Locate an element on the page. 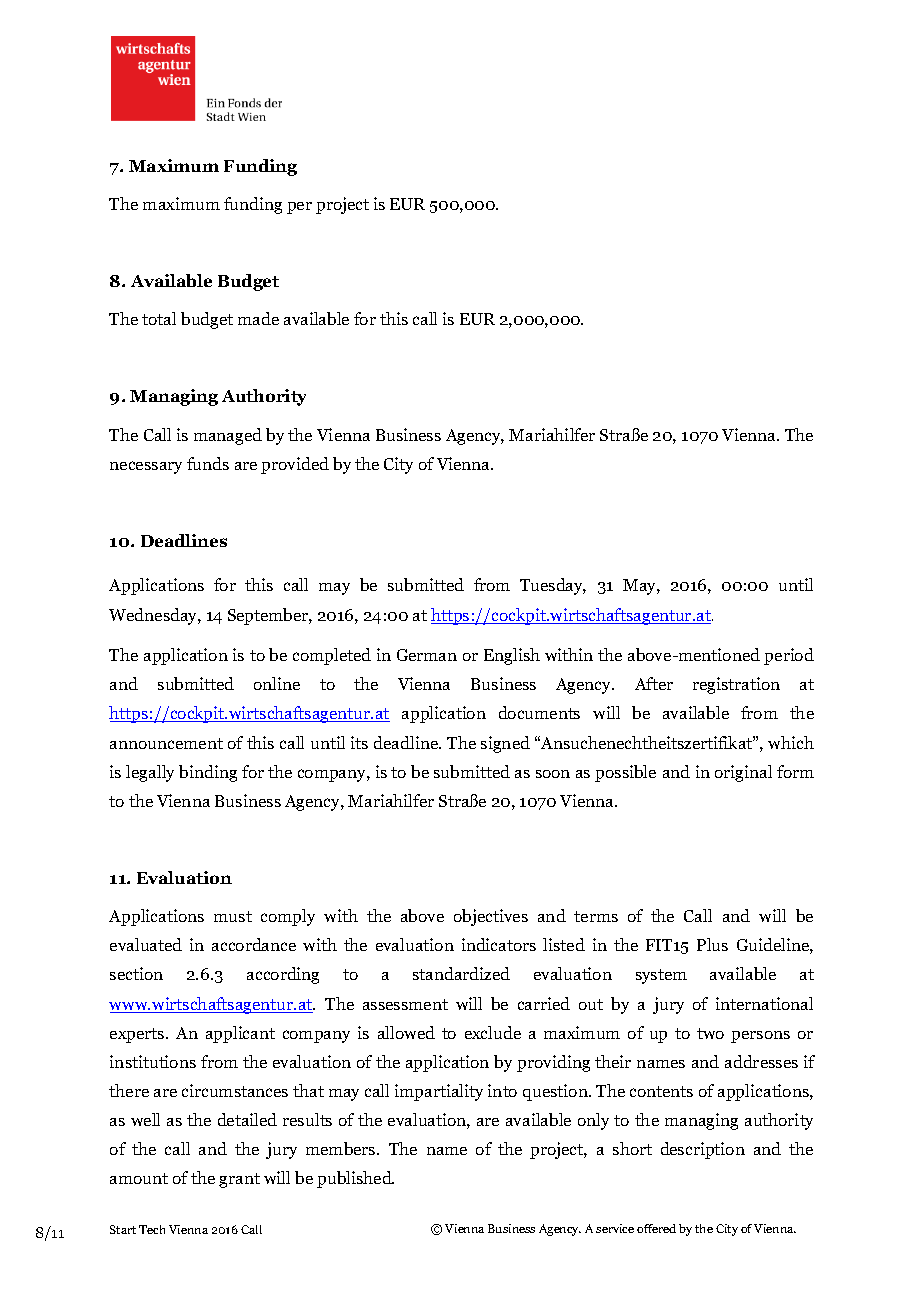  grant is located at coordinates (239, 1180).
